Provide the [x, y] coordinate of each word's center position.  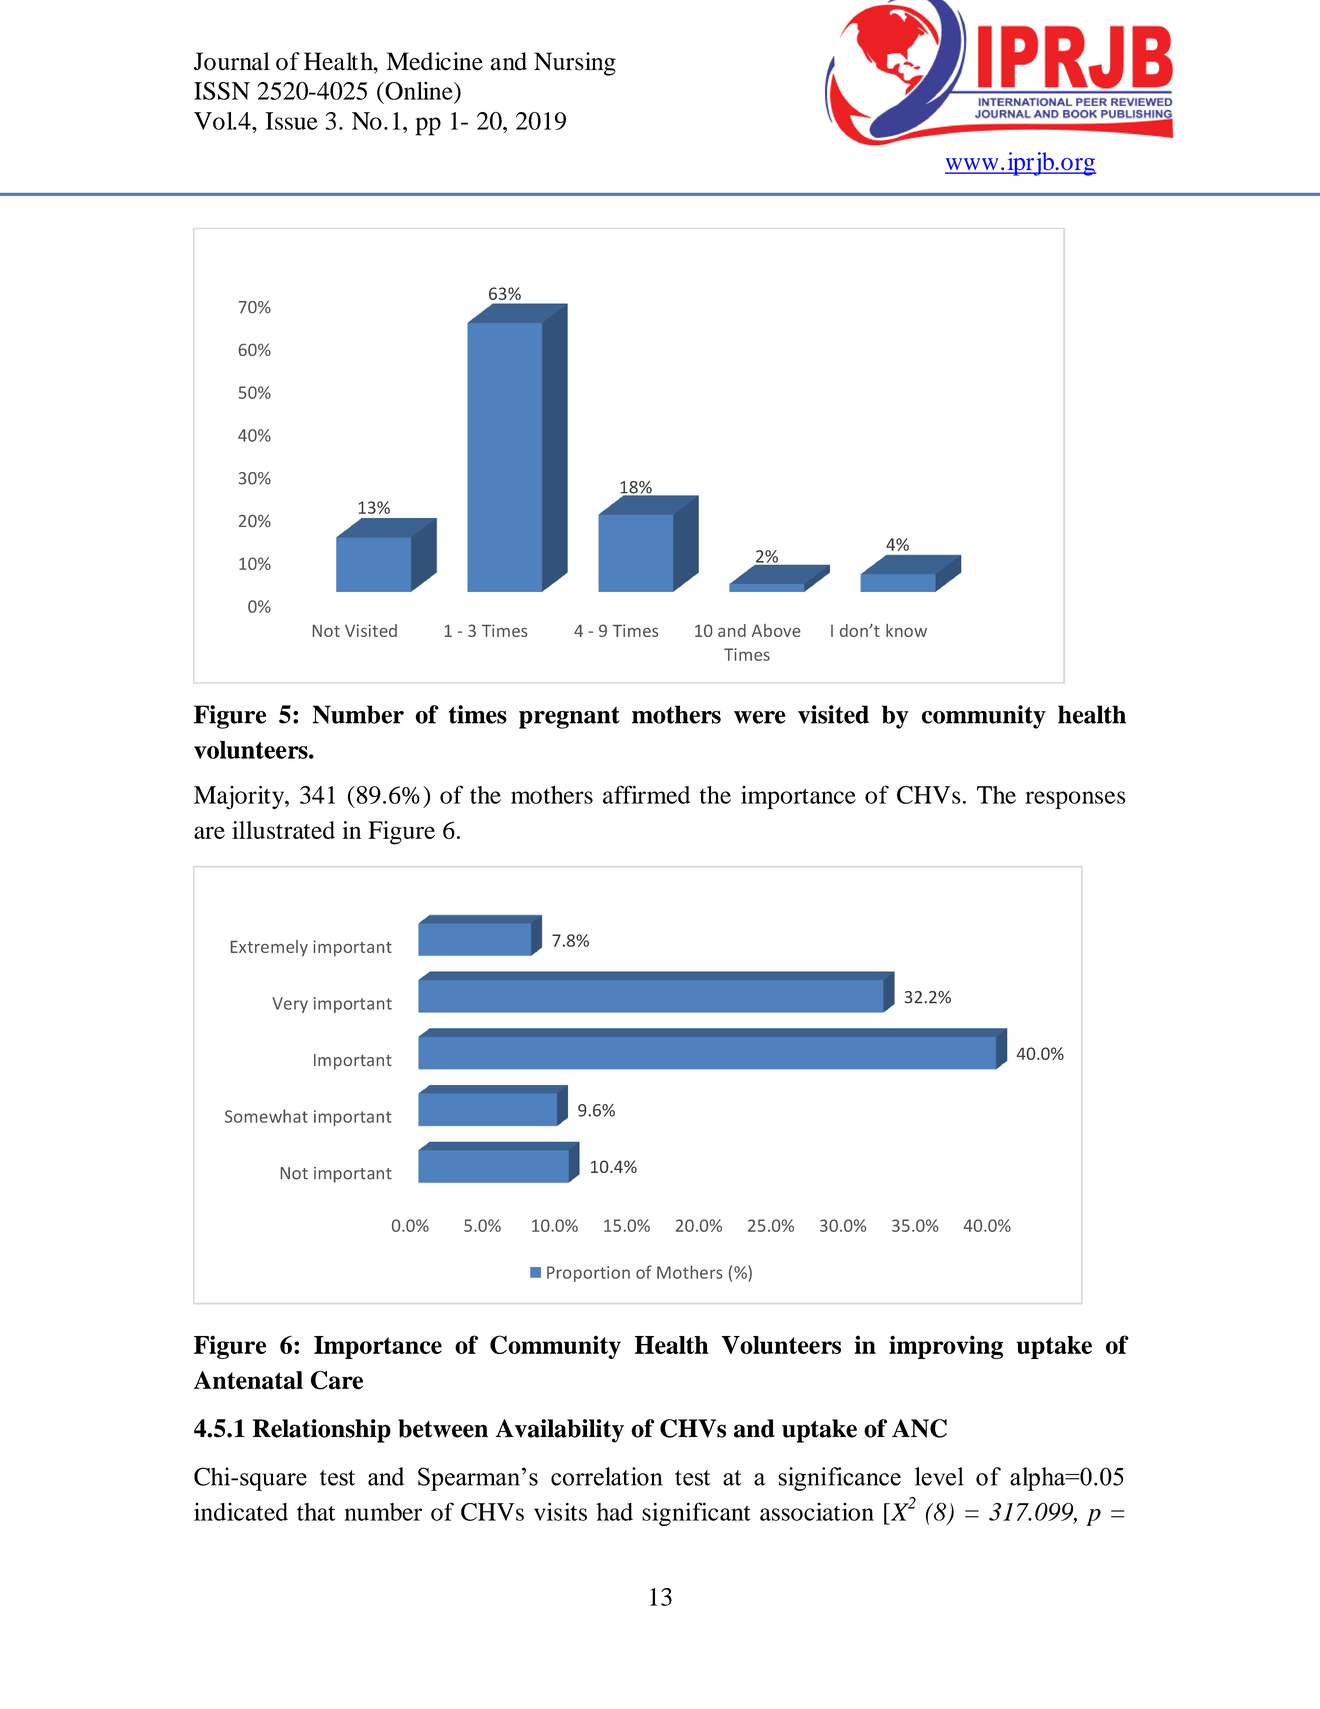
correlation [607, 1476]
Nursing [575, 64]
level [939, 1476]
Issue [291, 121]
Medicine [435, 61]
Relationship [322, 1431]
